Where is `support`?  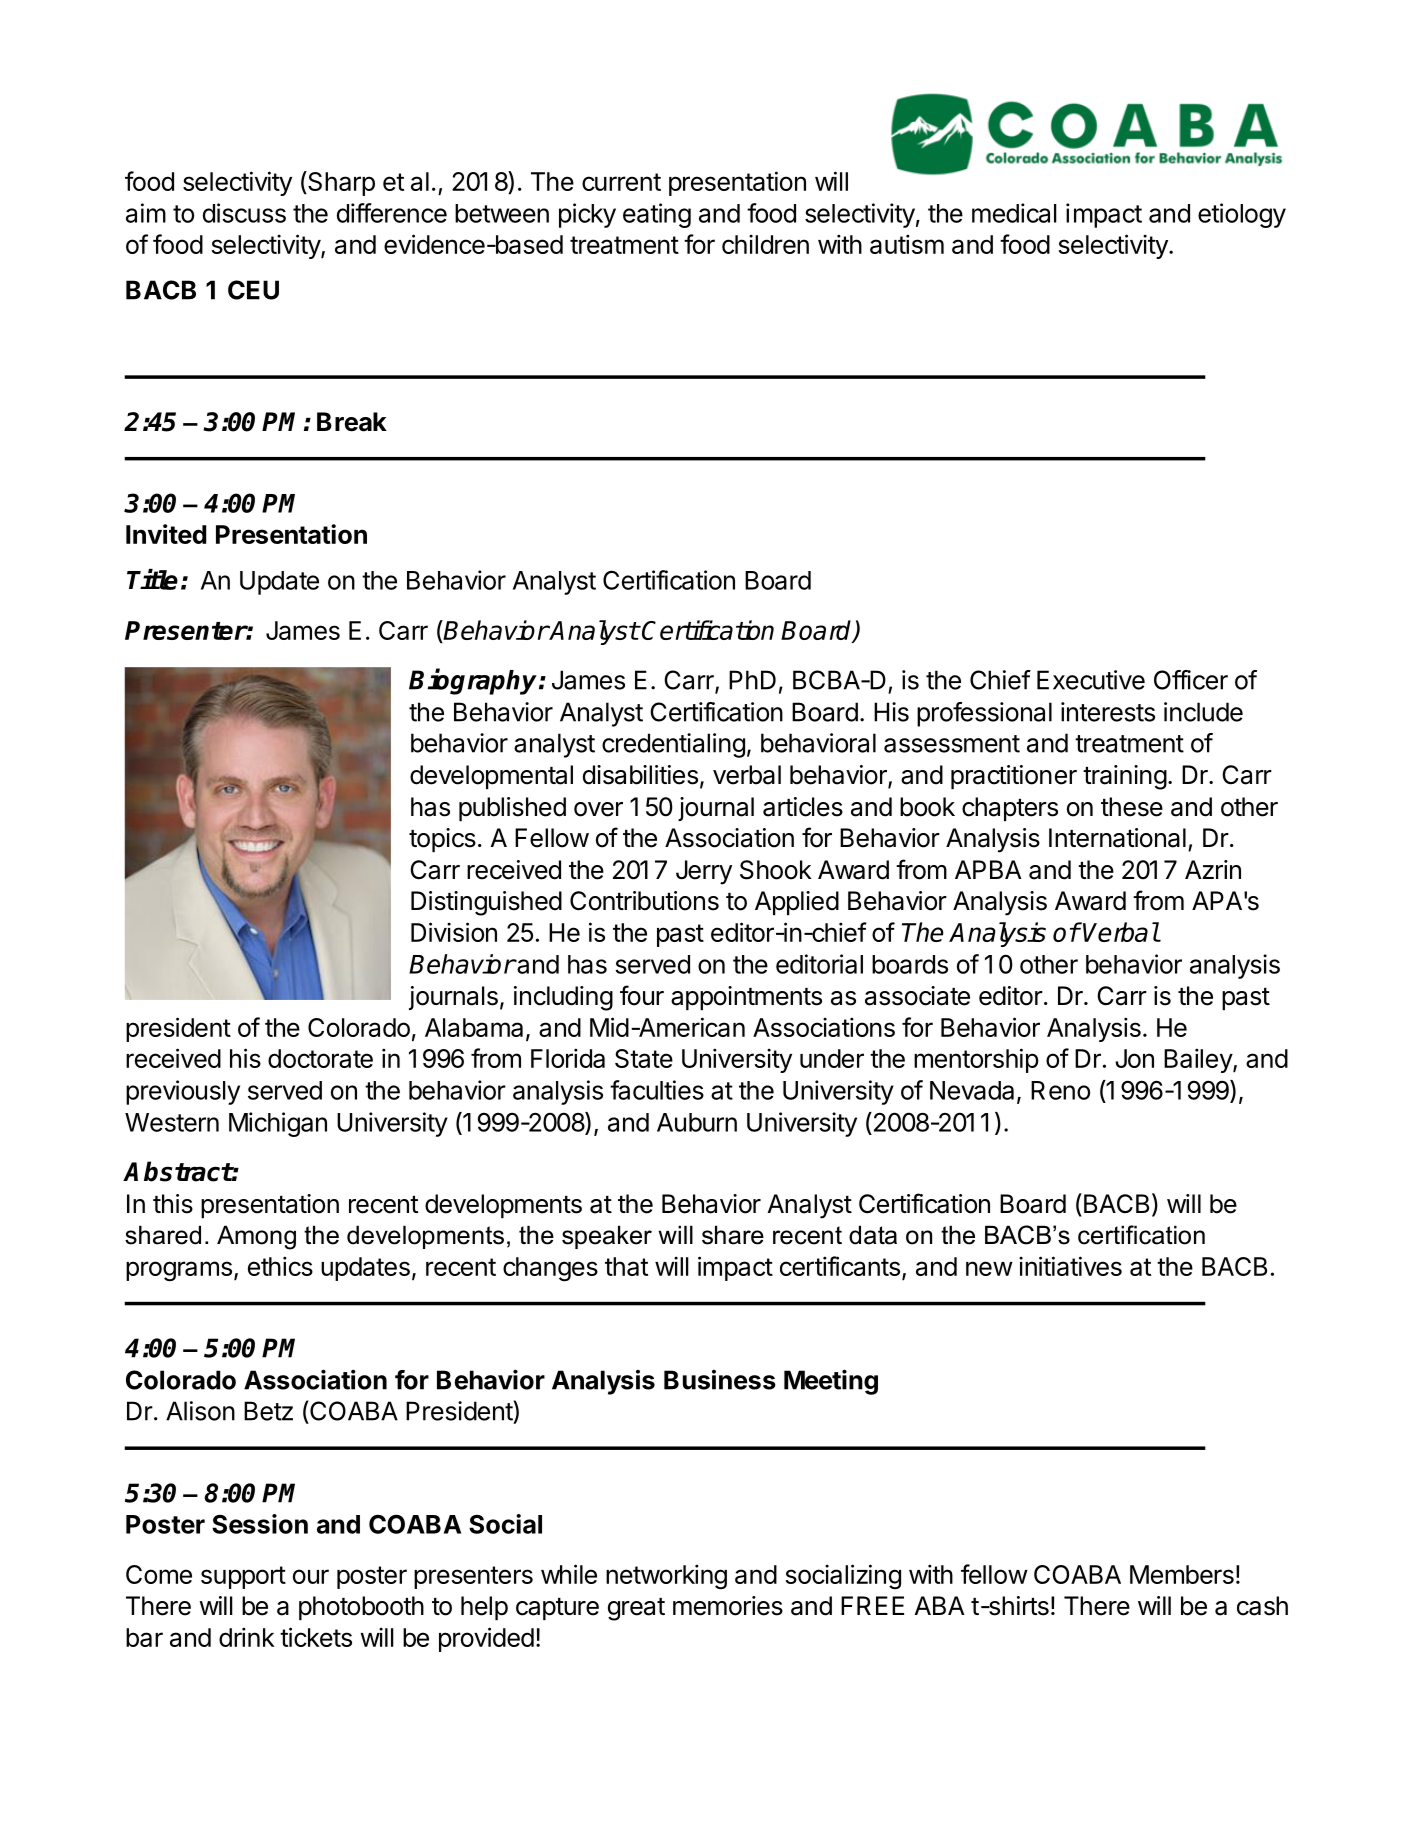
support is located at coordinates (243, 1577).
